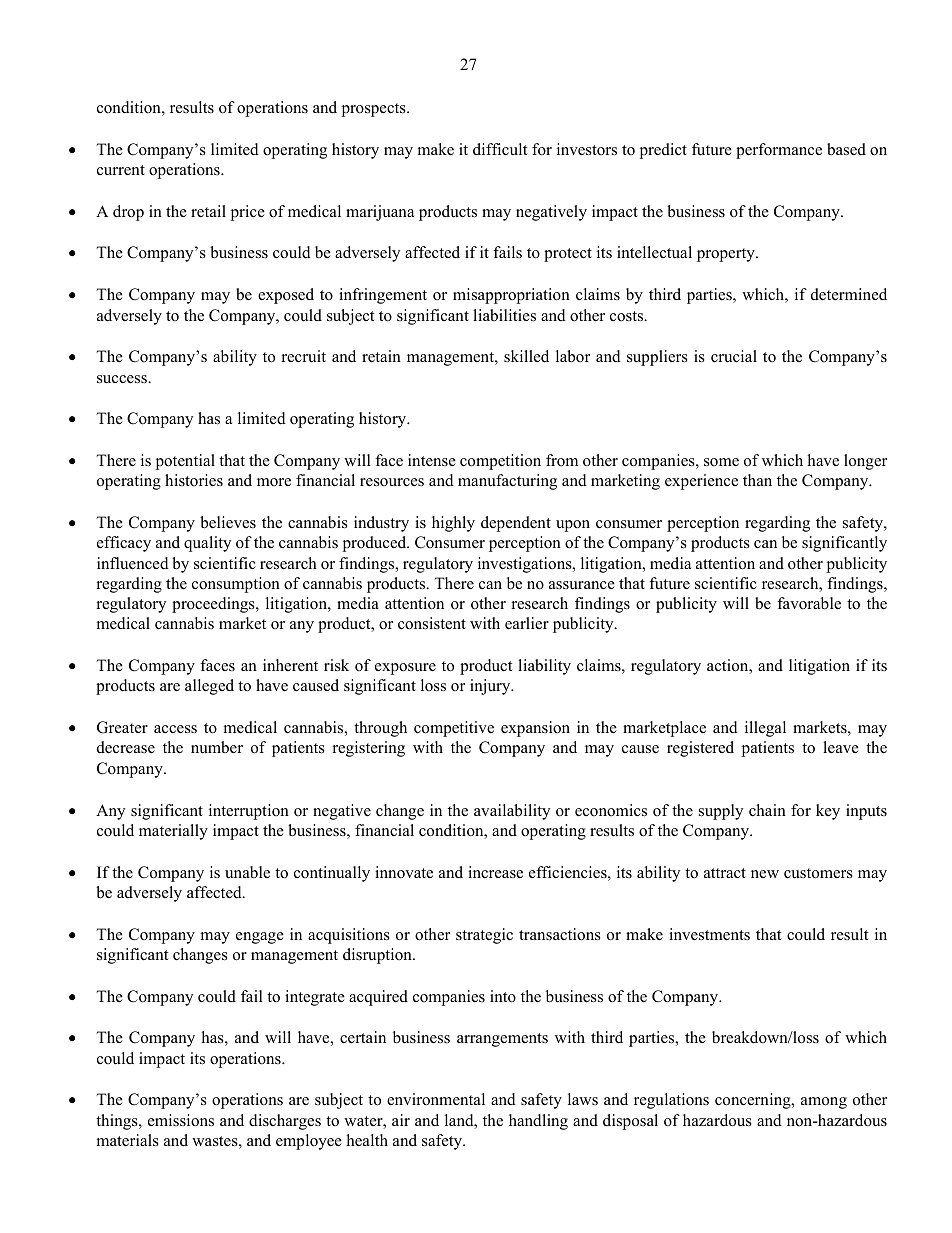 The image size is (952, 1233). I want to click on handling, so click(538, 1122).
